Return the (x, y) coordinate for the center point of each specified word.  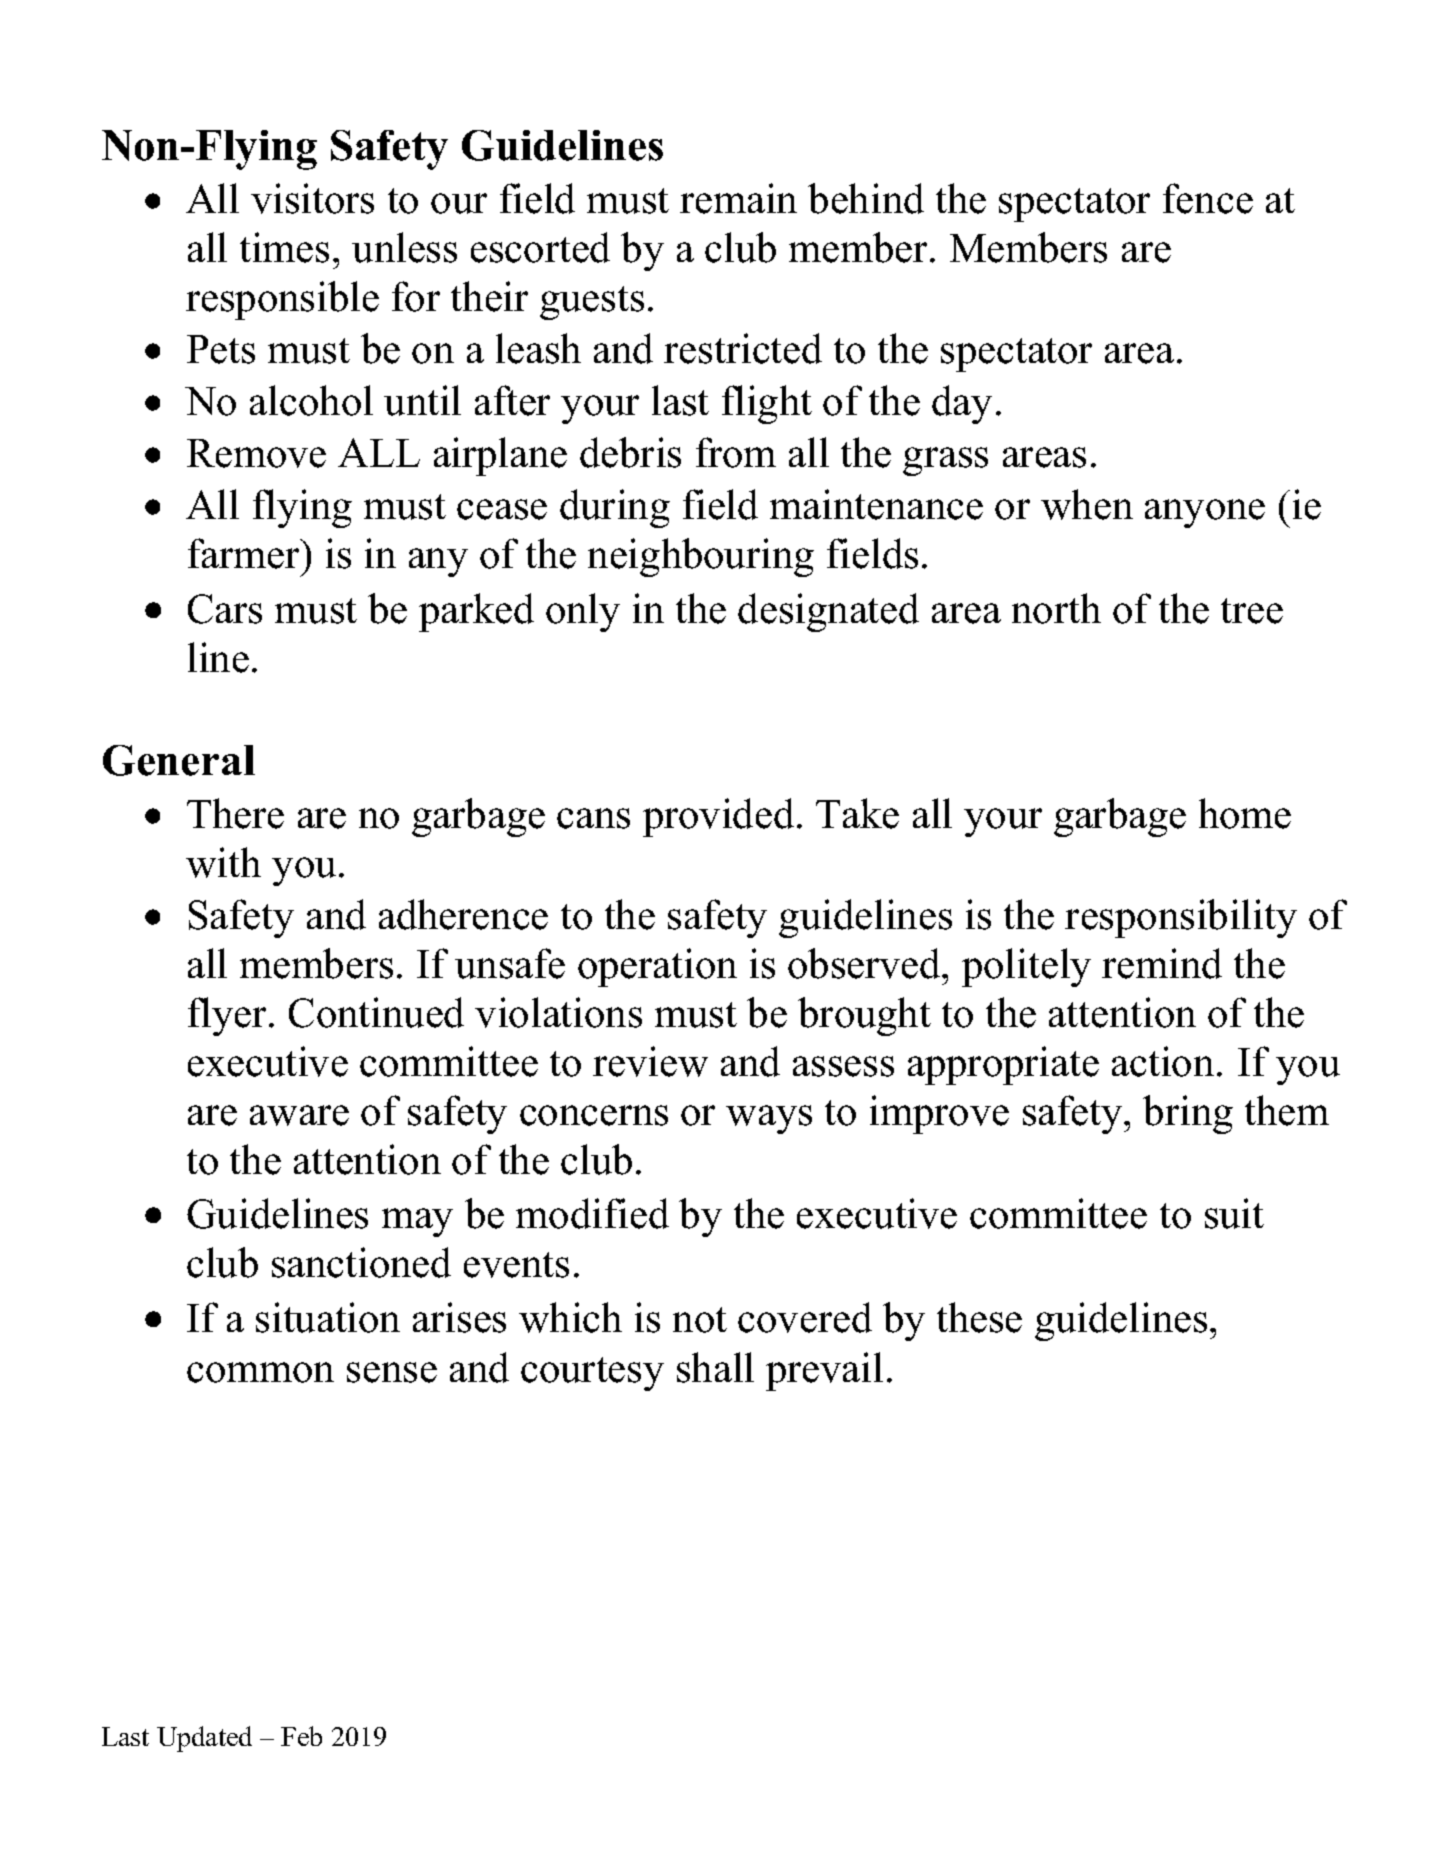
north (1056, 608)
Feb (301, 1736)
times (284, 247)
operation (657, 967)
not (700, 1320)
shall (715, 1367)
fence (1208, 198)
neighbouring (701, 557)
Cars (225, 609)
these (979, 1317)
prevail (824, 1371)
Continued (376, 1012)
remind (1162, 963)
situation (328, 1317)
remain (738, 198)
